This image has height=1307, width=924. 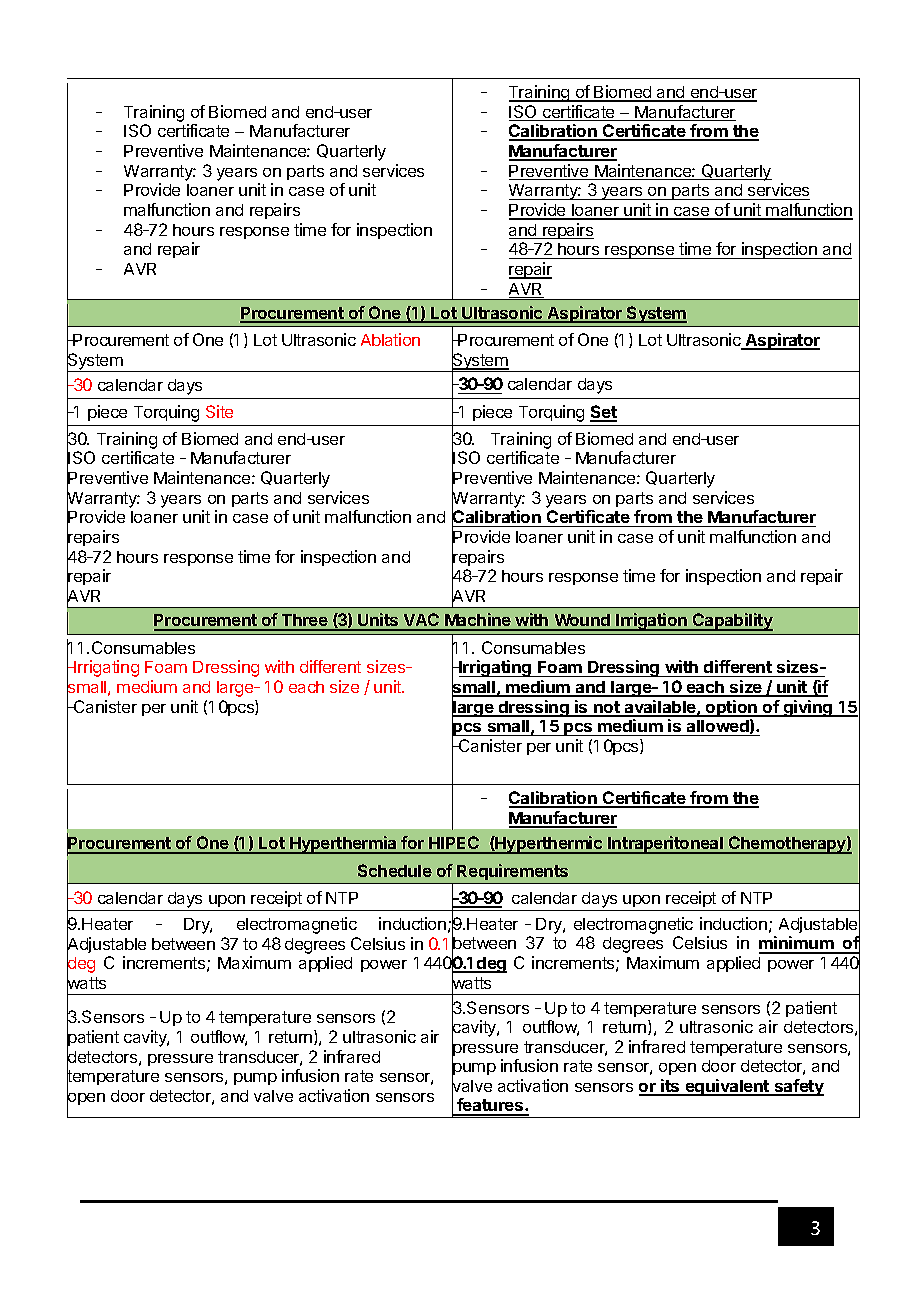 I want to click on Irrigation, so click(x=652, y=622).
